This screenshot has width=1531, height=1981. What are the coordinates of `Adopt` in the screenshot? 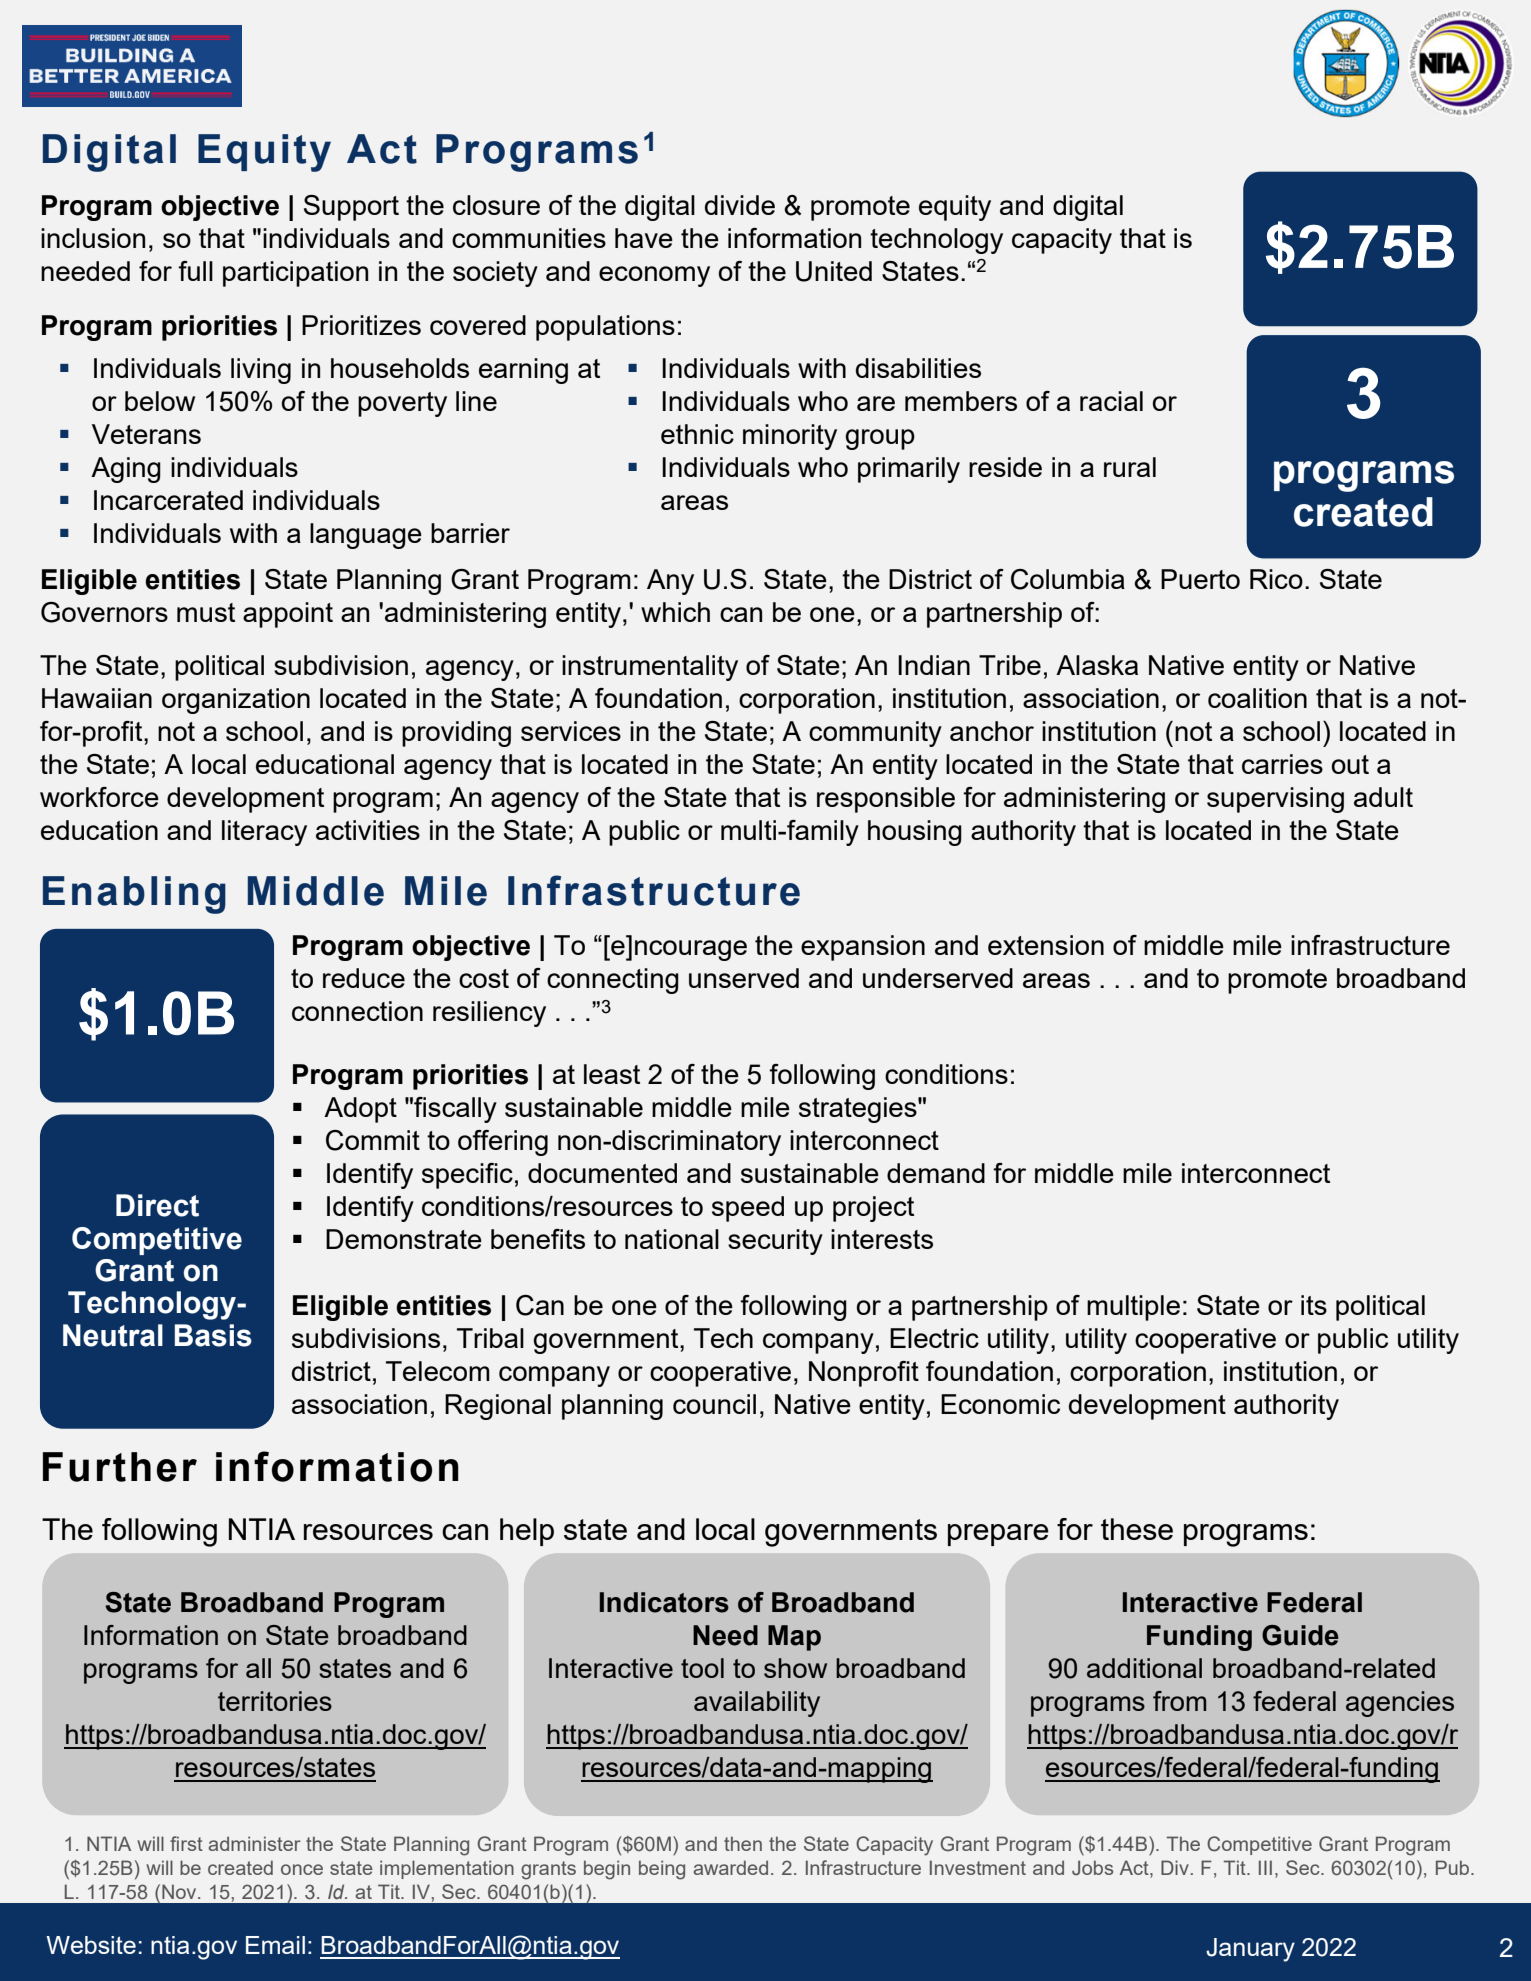 It's located at (360, 1110).
